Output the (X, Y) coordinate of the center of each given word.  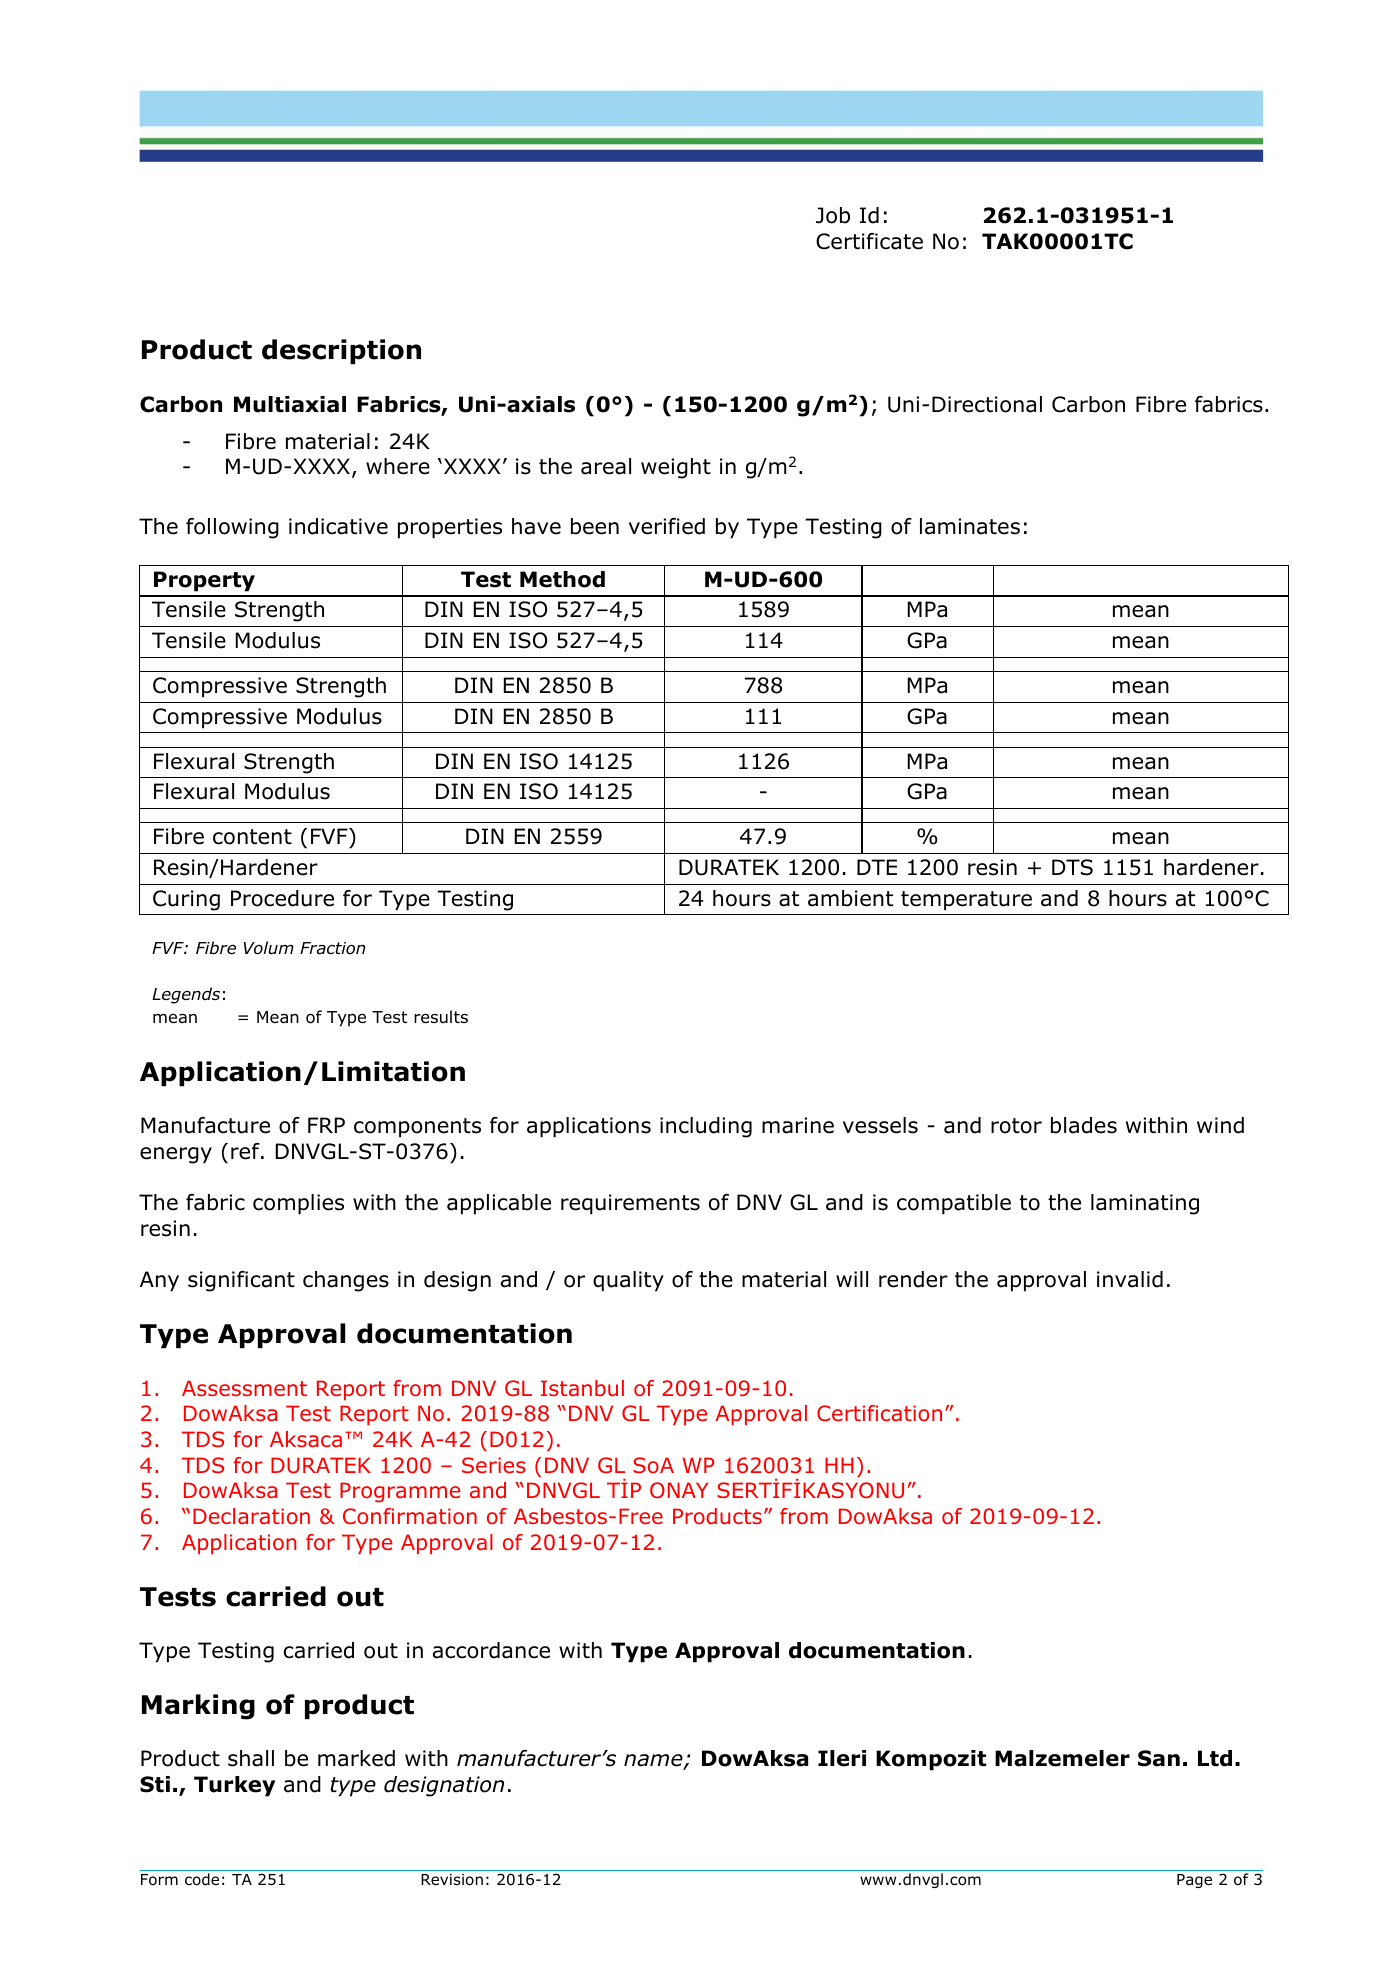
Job (833, 215)
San (1159, 1758)
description (341, 351)
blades (1084, 1125)
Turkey (234, 1786)
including (706, 1127)
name (654, 1761)
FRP (326, 1125)
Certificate (869, 241)
